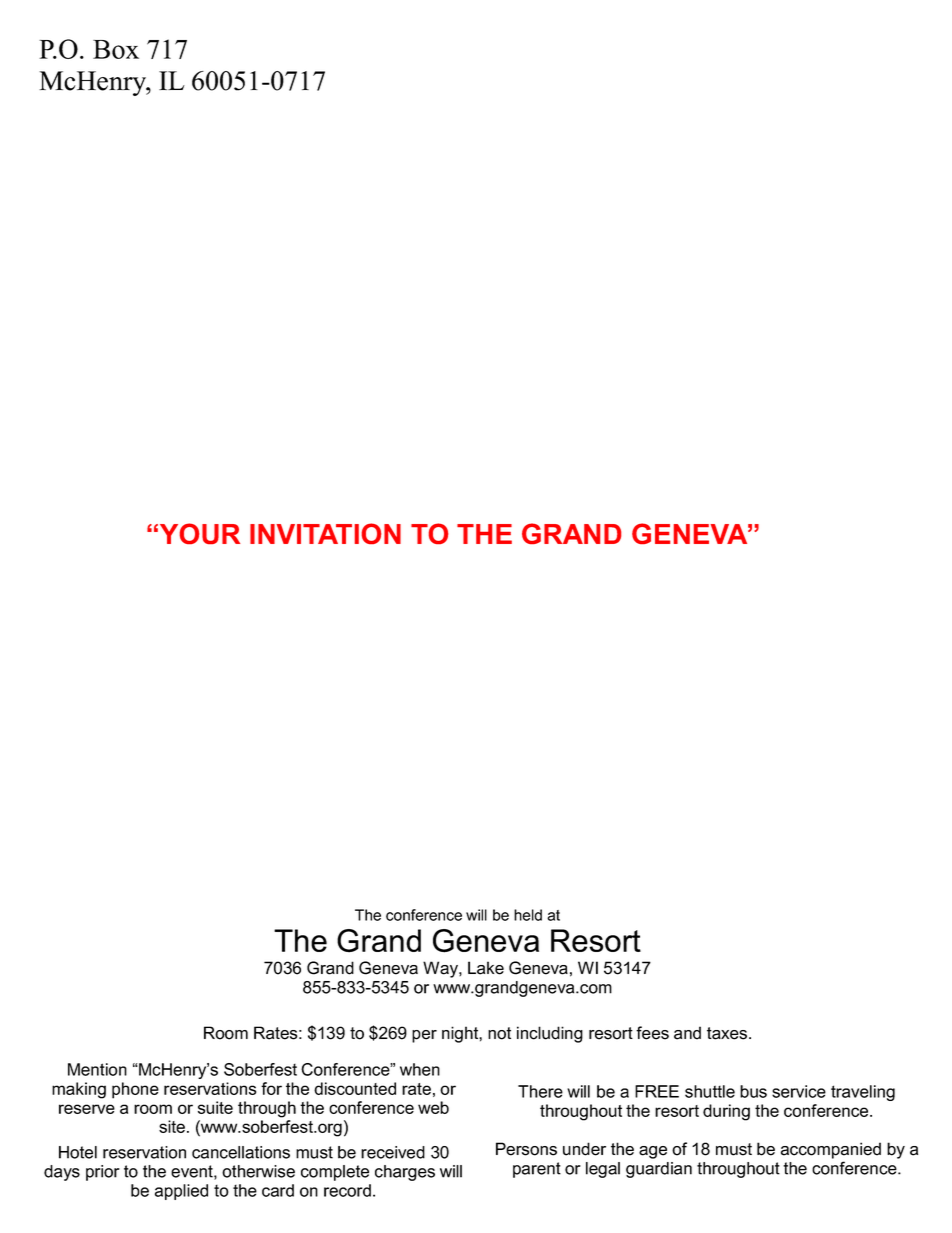 This screenshot has height=1233, width=952. Describe the element at coordinates (200, 533) in the screenshot. I see `YOUR` at that location.
